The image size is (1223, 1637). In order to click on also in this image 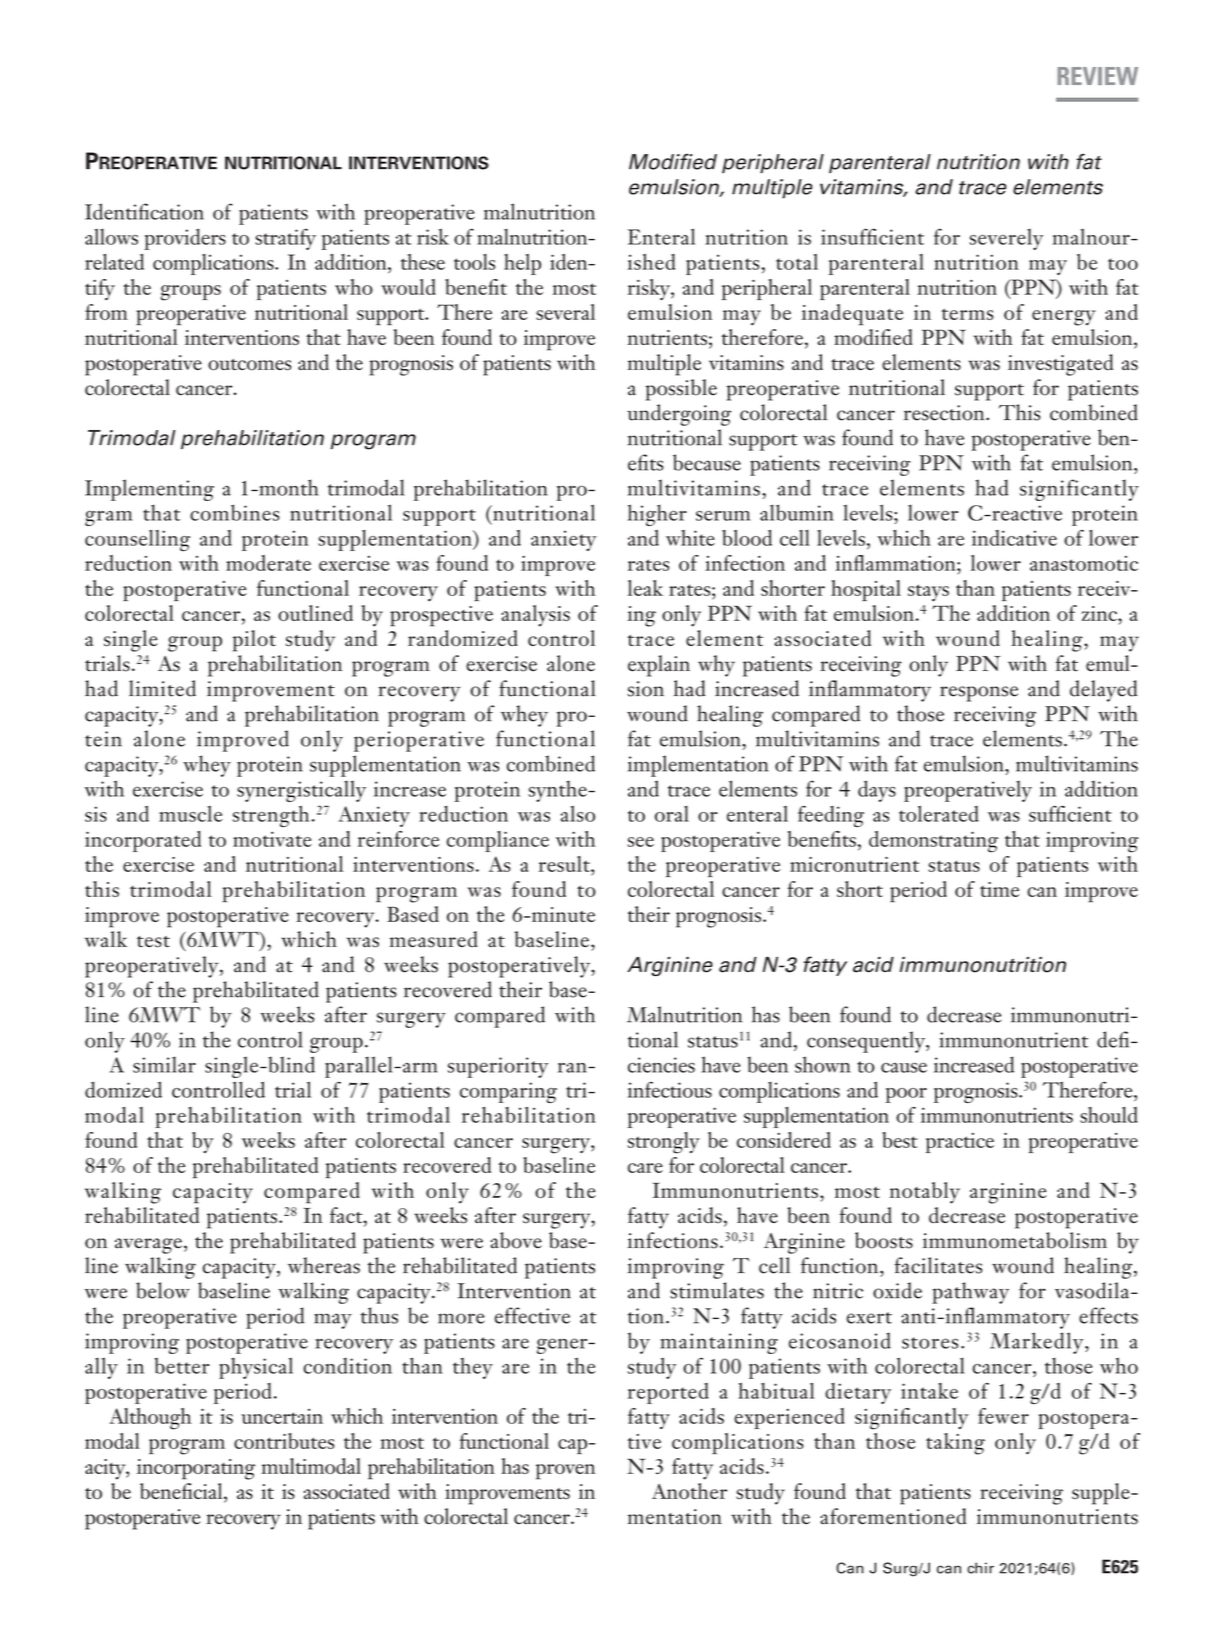, I will do `click(578, 814)`.
